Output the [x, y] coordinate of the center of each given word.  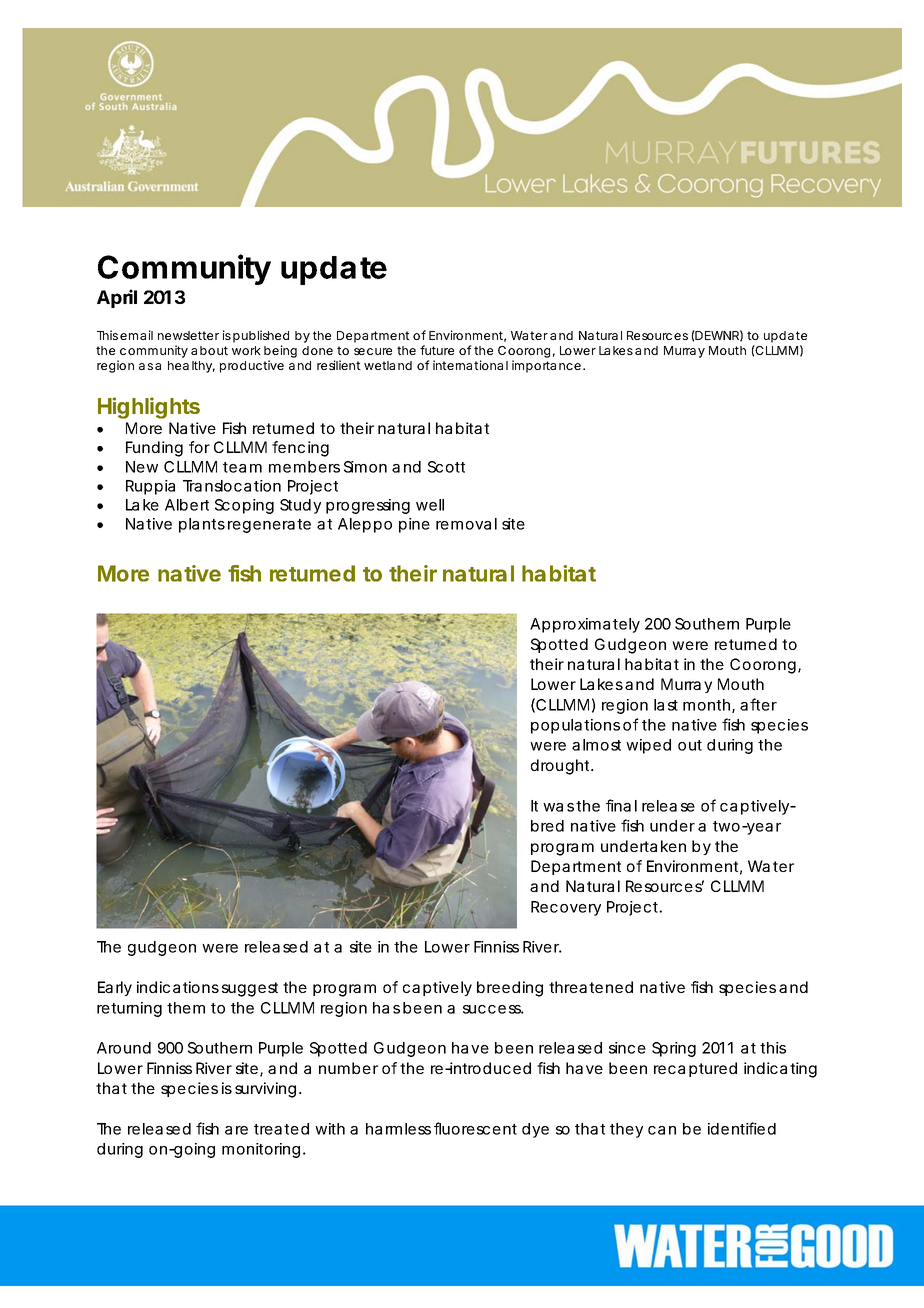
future [437, 350]
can [662, 1130]
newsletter [188, 335]
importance [546, 366]
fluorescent [475, 1128]
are [236, 1130]
